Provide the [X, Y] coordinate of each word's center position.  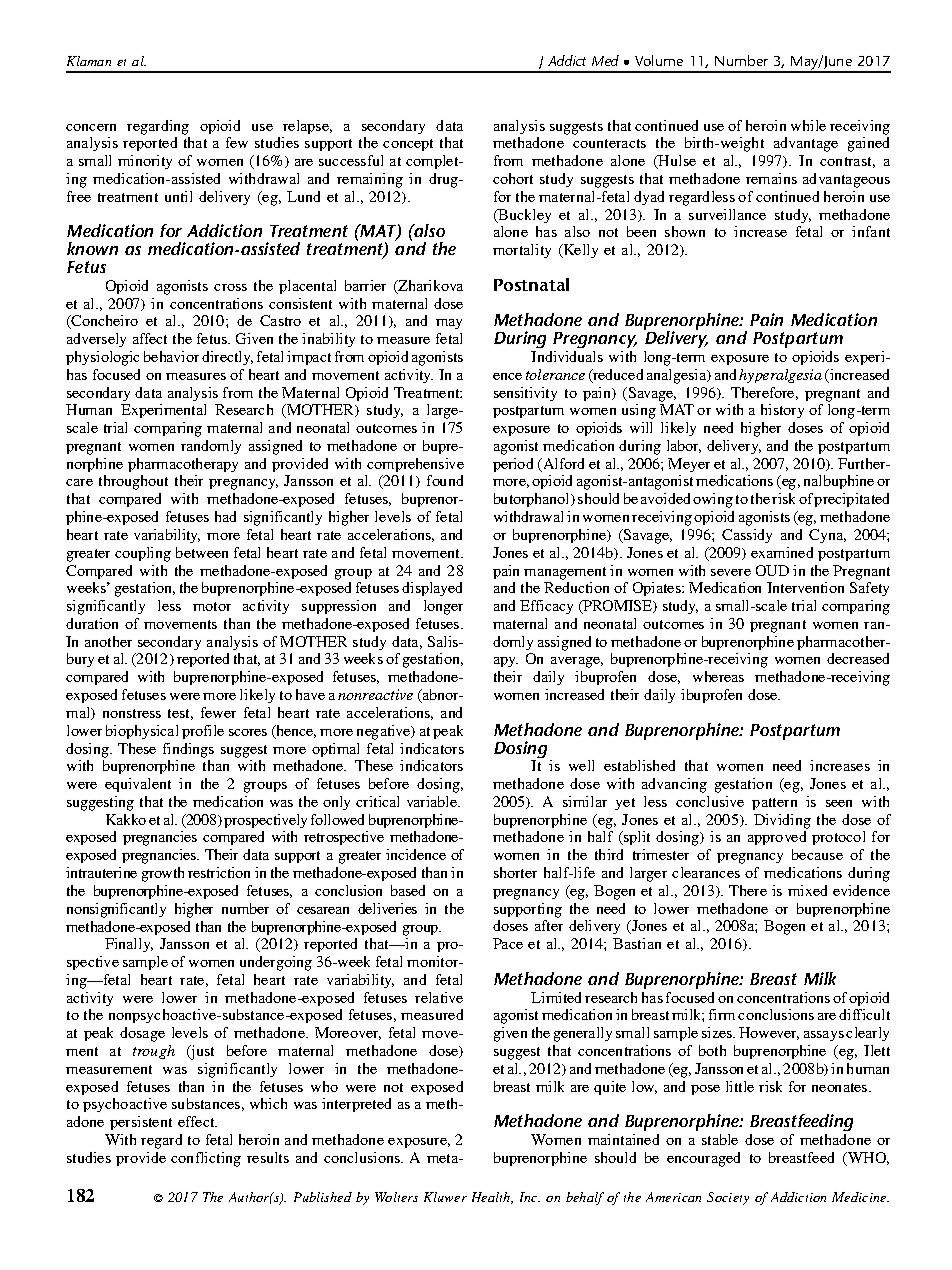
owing [713, 500]
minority [145, 162]
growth [163, 874]
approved [777, 838]
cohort [513, 178]
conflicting [206, 1159]
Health [492, 1198]
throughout [133, 482]
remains [771, 178]
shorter [515, 872]
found [445, 480]
